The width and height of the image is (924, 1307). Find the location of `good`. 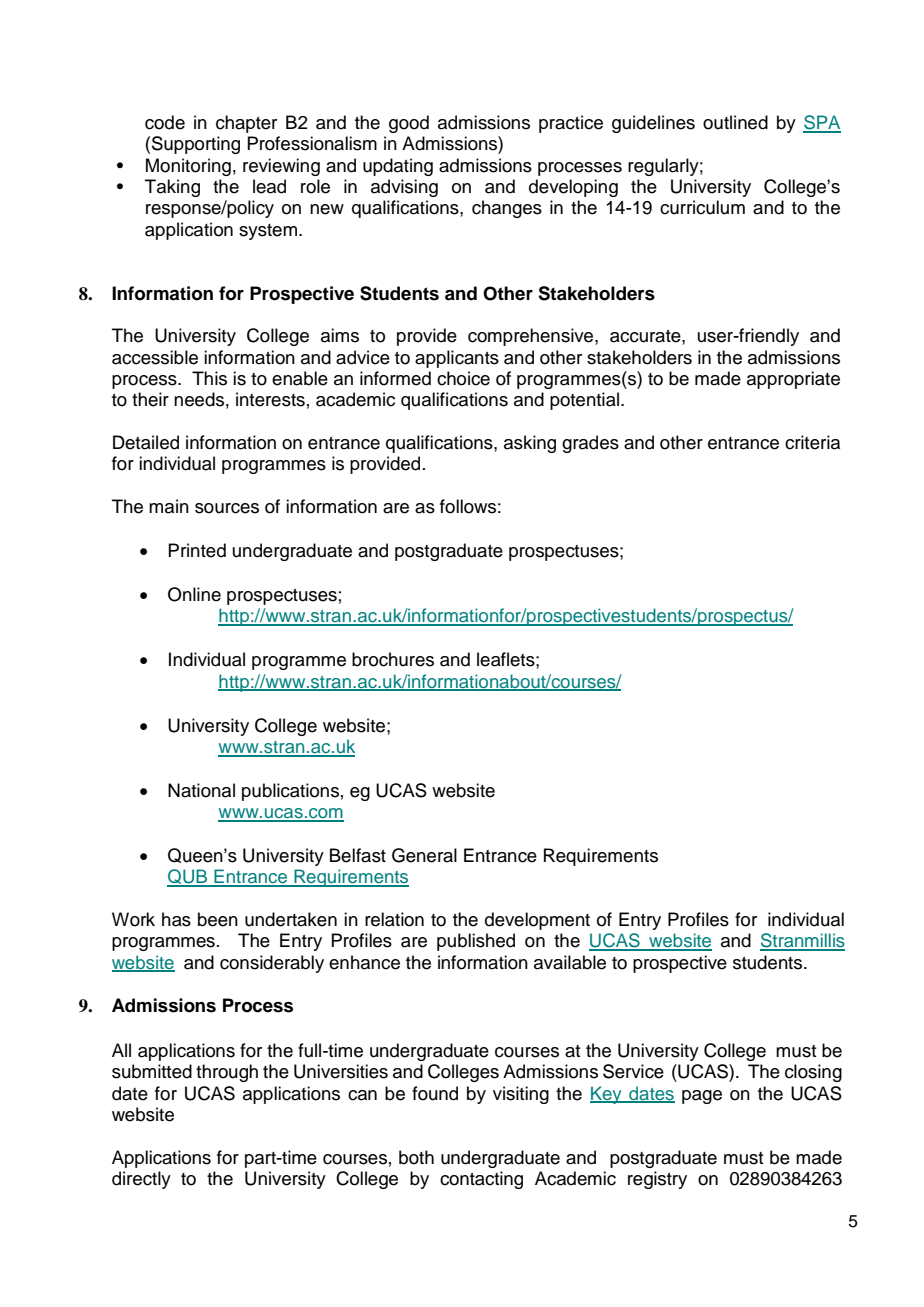

good is located at coordinates (409, 124).
